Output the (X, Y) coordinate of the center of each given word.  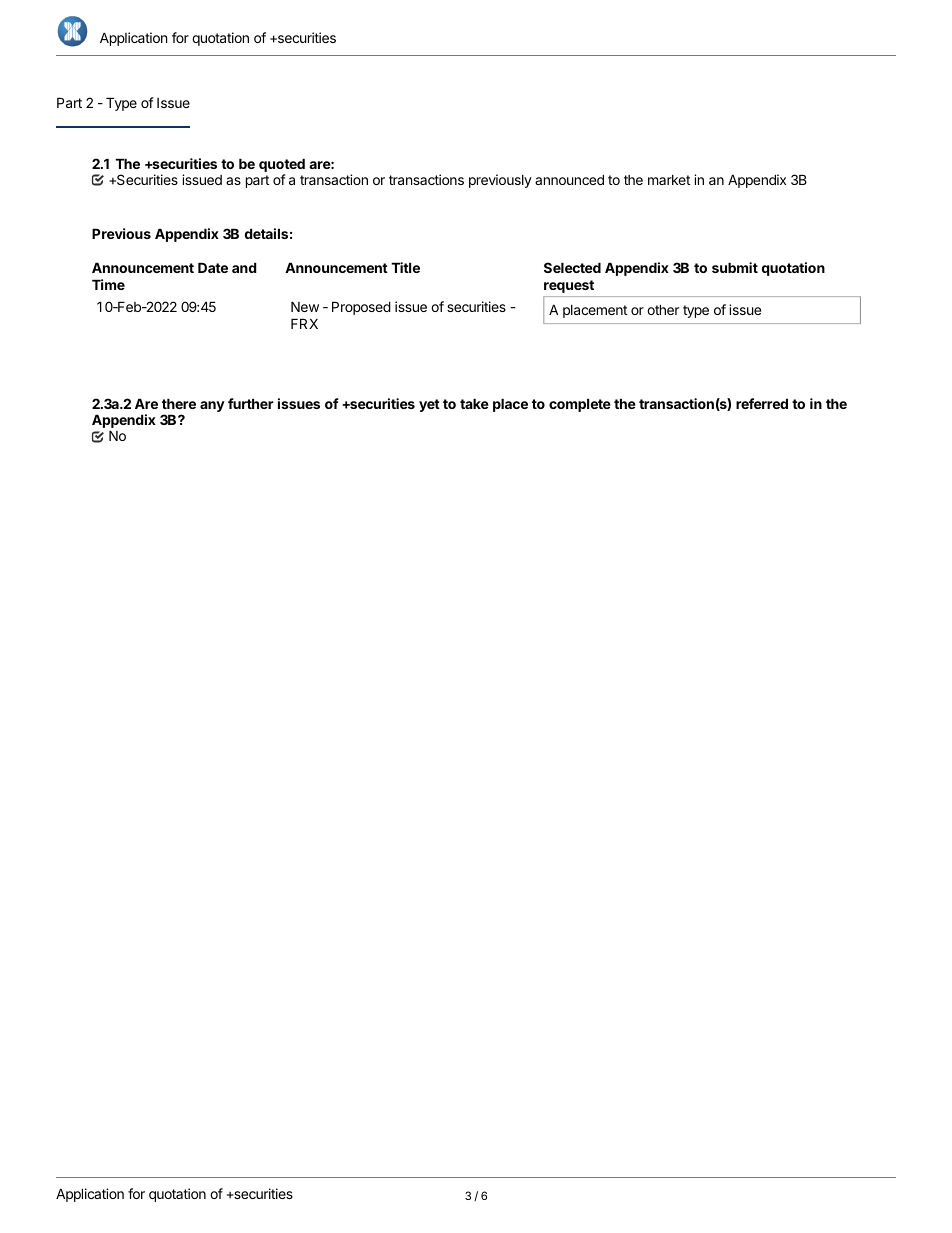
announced (569, 179)
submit (735, 267)
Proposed (361, 308)
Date (213, 267)
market (669, 180)
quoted (282, 165)
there (179, 403)
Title (405, 267)
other (663, 309)
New (305, 306)
